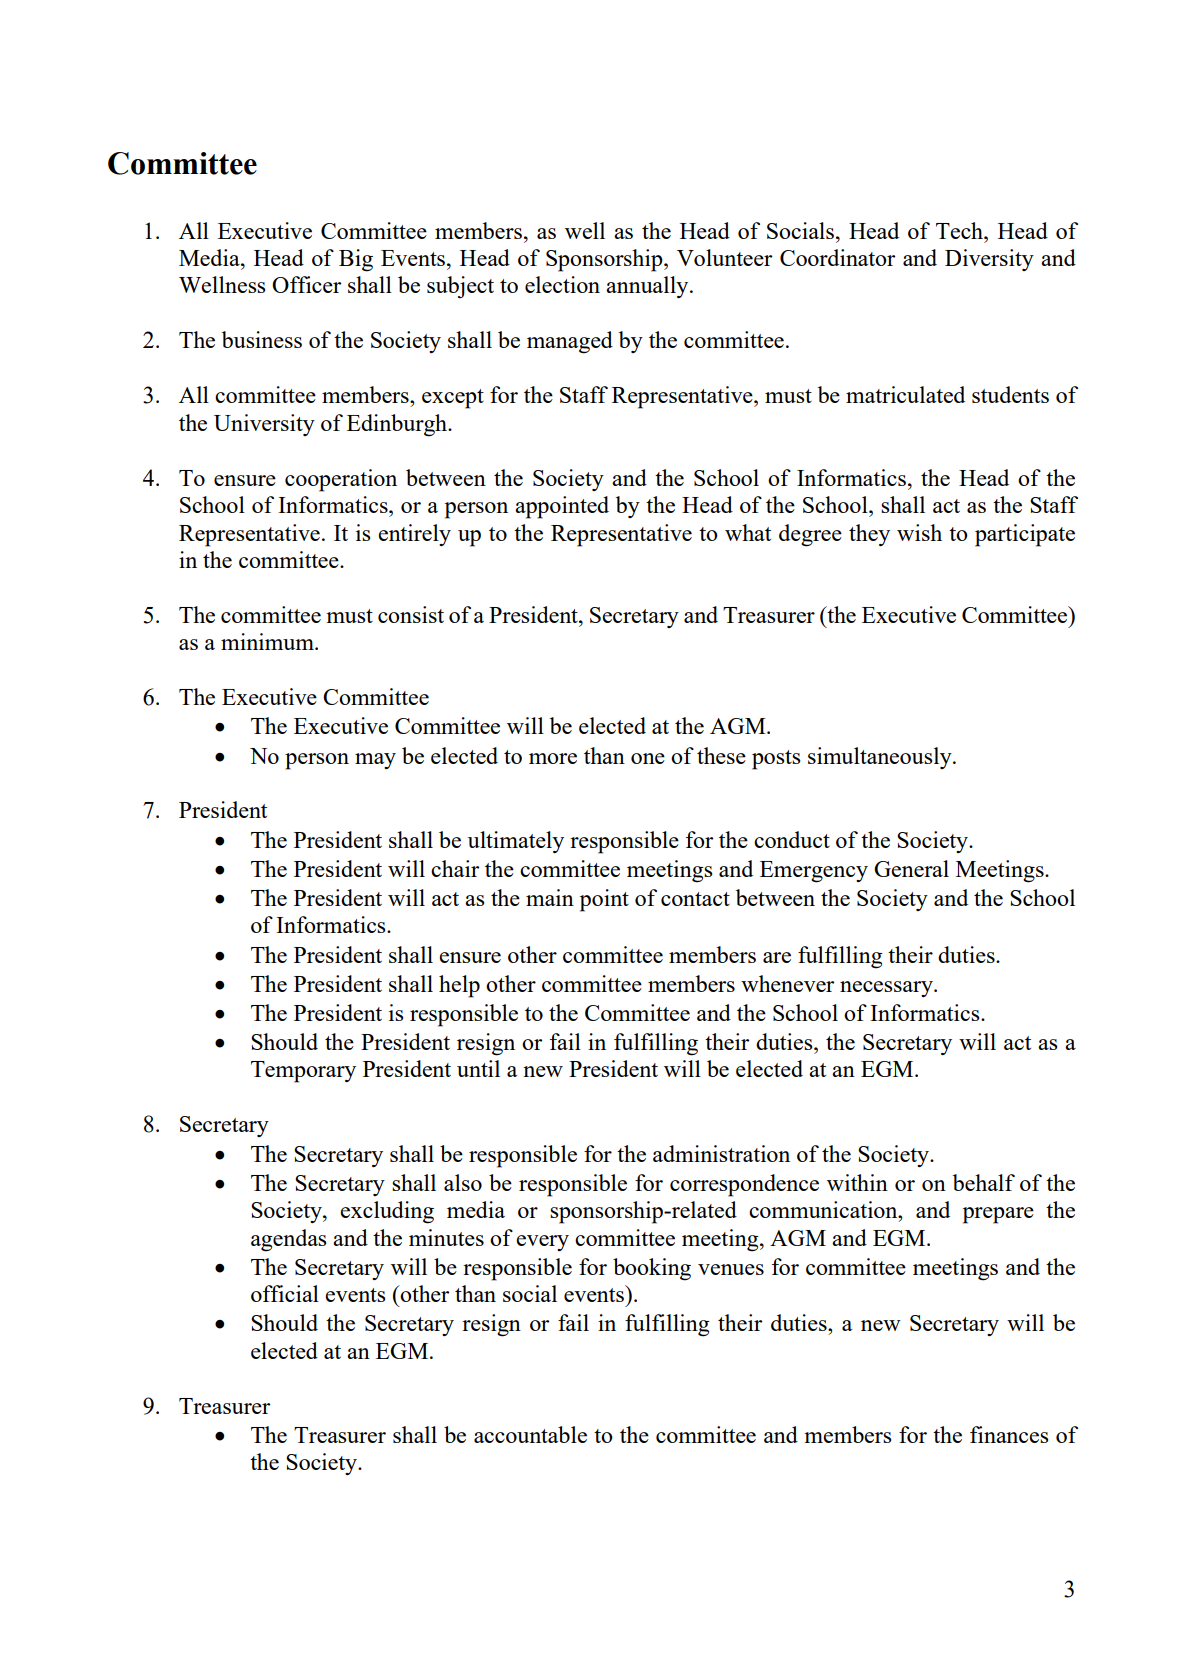 This screenshot has width=1184, height=1674. I want to click on official, so click(285, 1293).
